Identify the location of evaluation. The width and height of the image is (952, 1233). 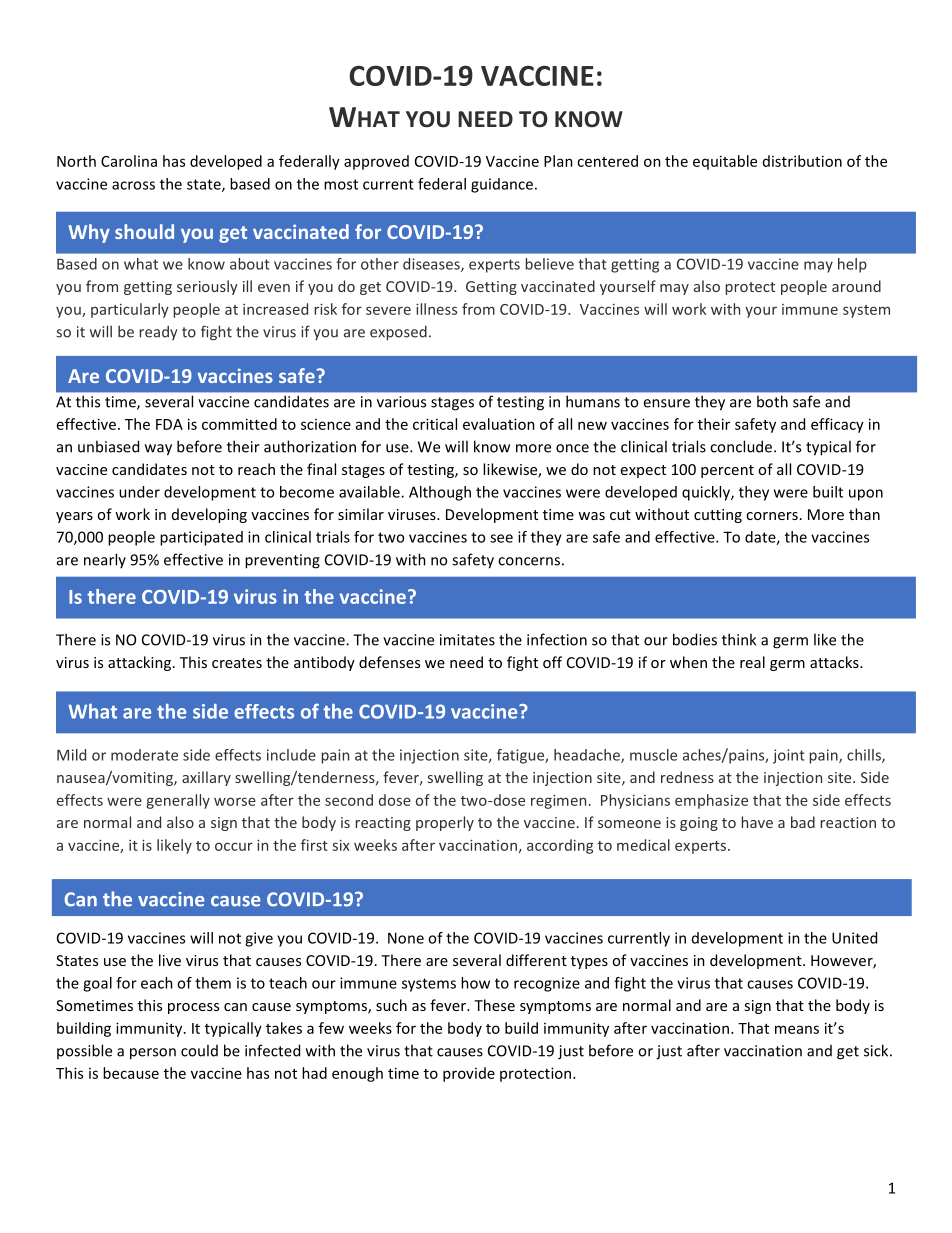
(499, 424).
